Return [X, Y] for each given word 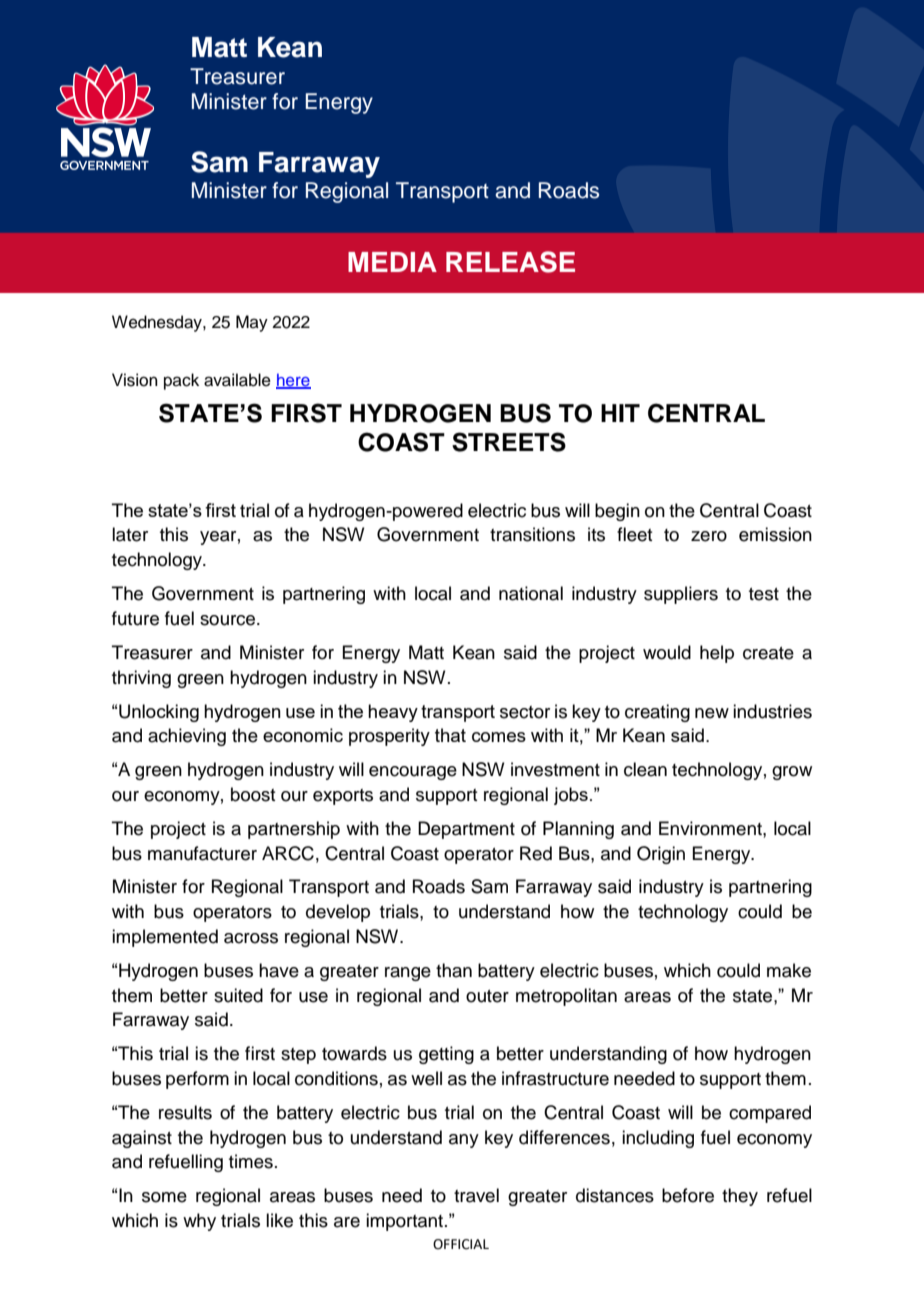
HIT [620, 413]
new [712, 713]
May [252, 323]
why [199, 1222]
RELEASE [510, 262]
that [450, 735]
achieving [187, 737]
